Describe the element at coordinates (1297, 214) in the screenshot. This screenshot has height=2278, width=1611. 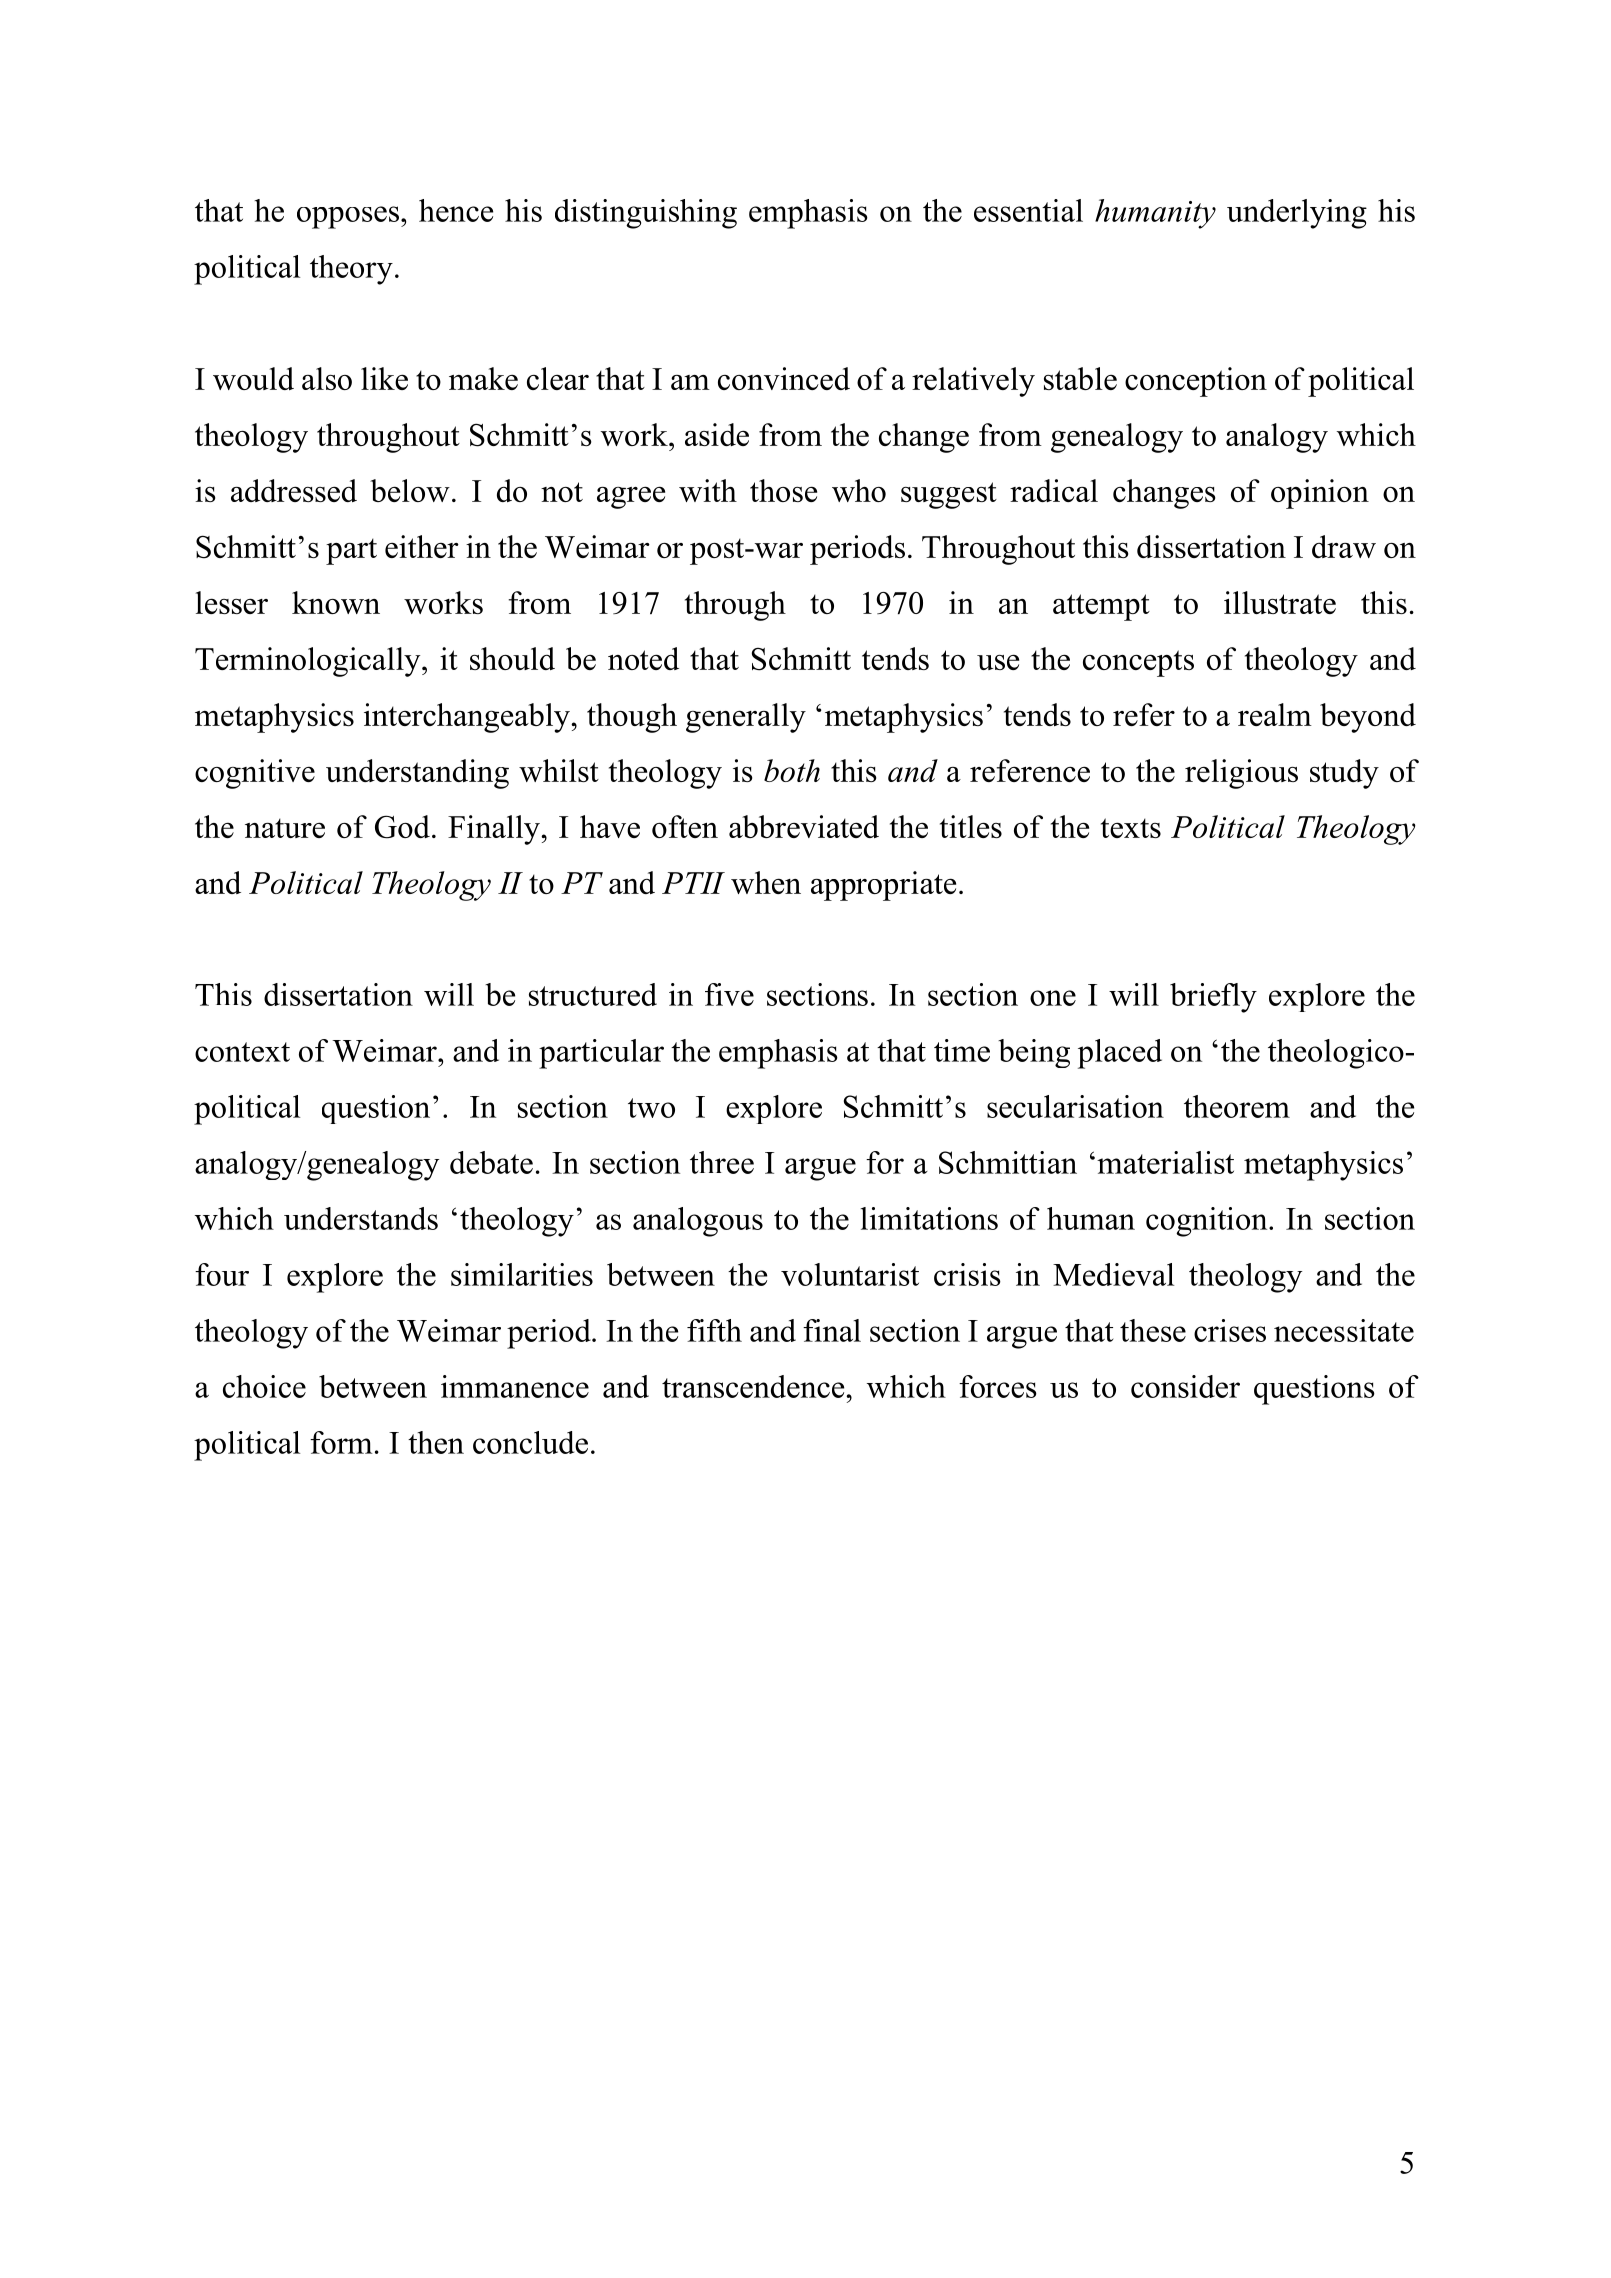
I see `underlying` at that location.
